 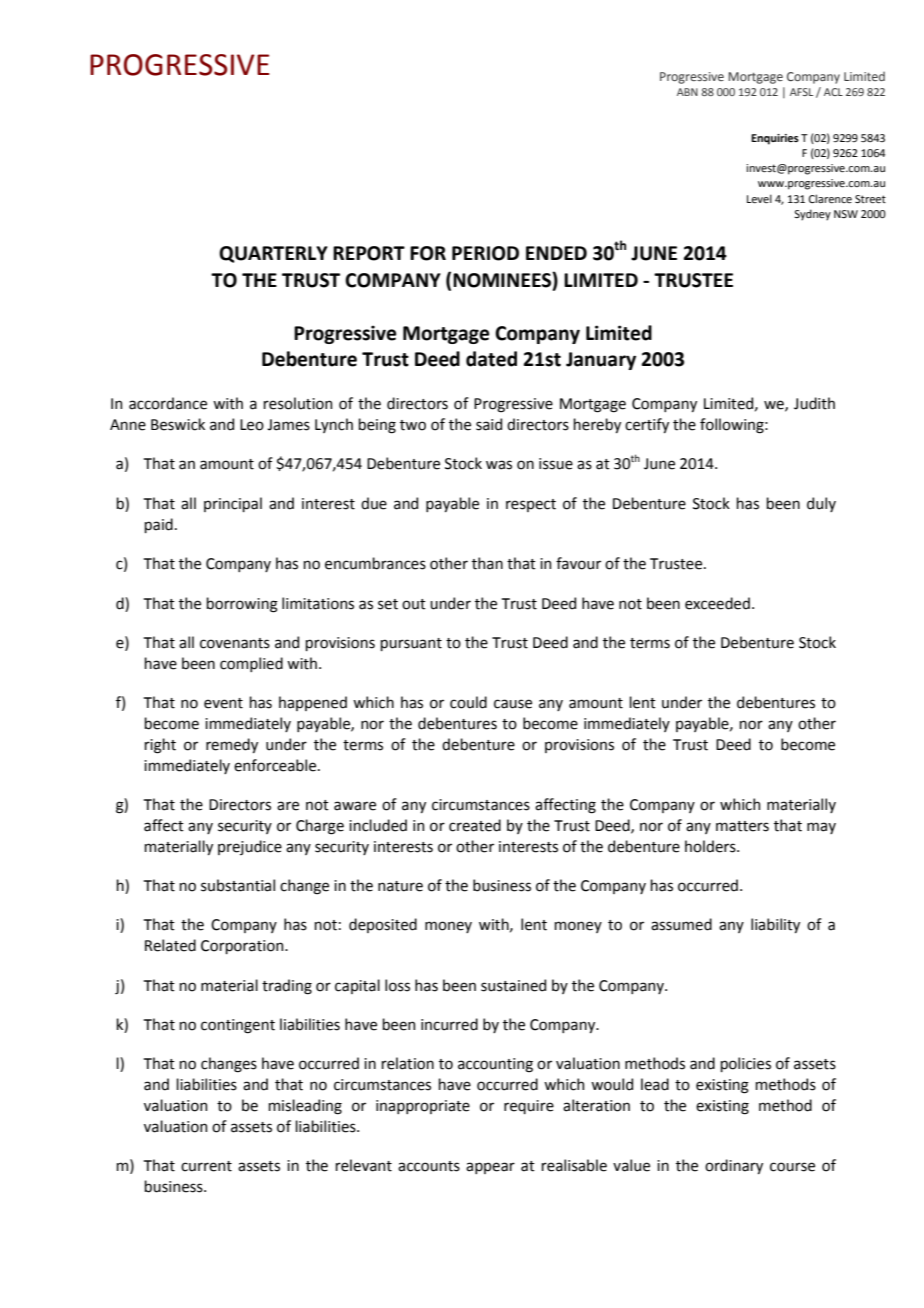 What do you see at coordinates (411, 644) in the screenshot?
I see `pursuant` at bounding box center [411, 644].
